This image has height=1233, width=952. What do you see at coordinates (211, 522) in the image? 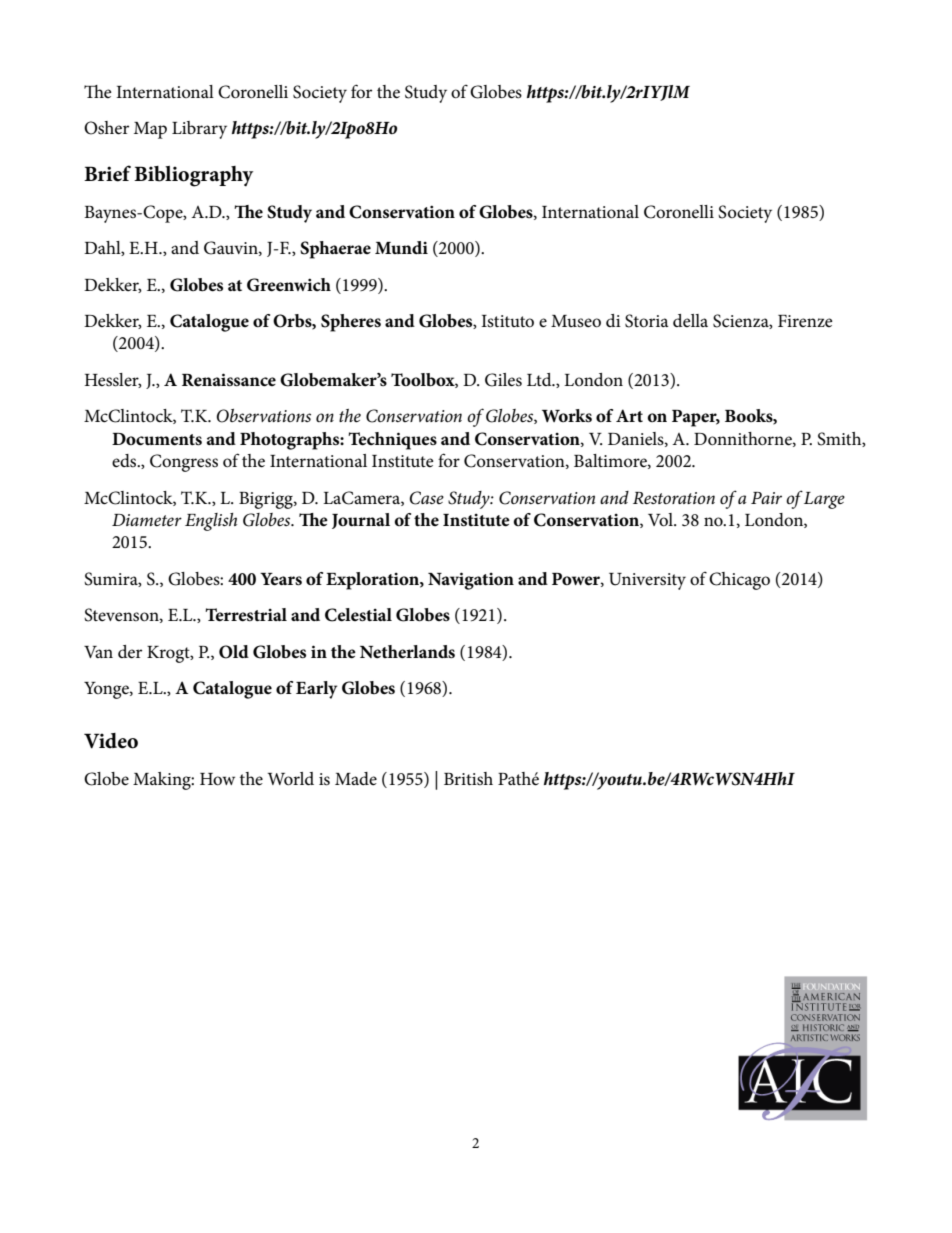
I see `English` at bounding box center [211, 522].
